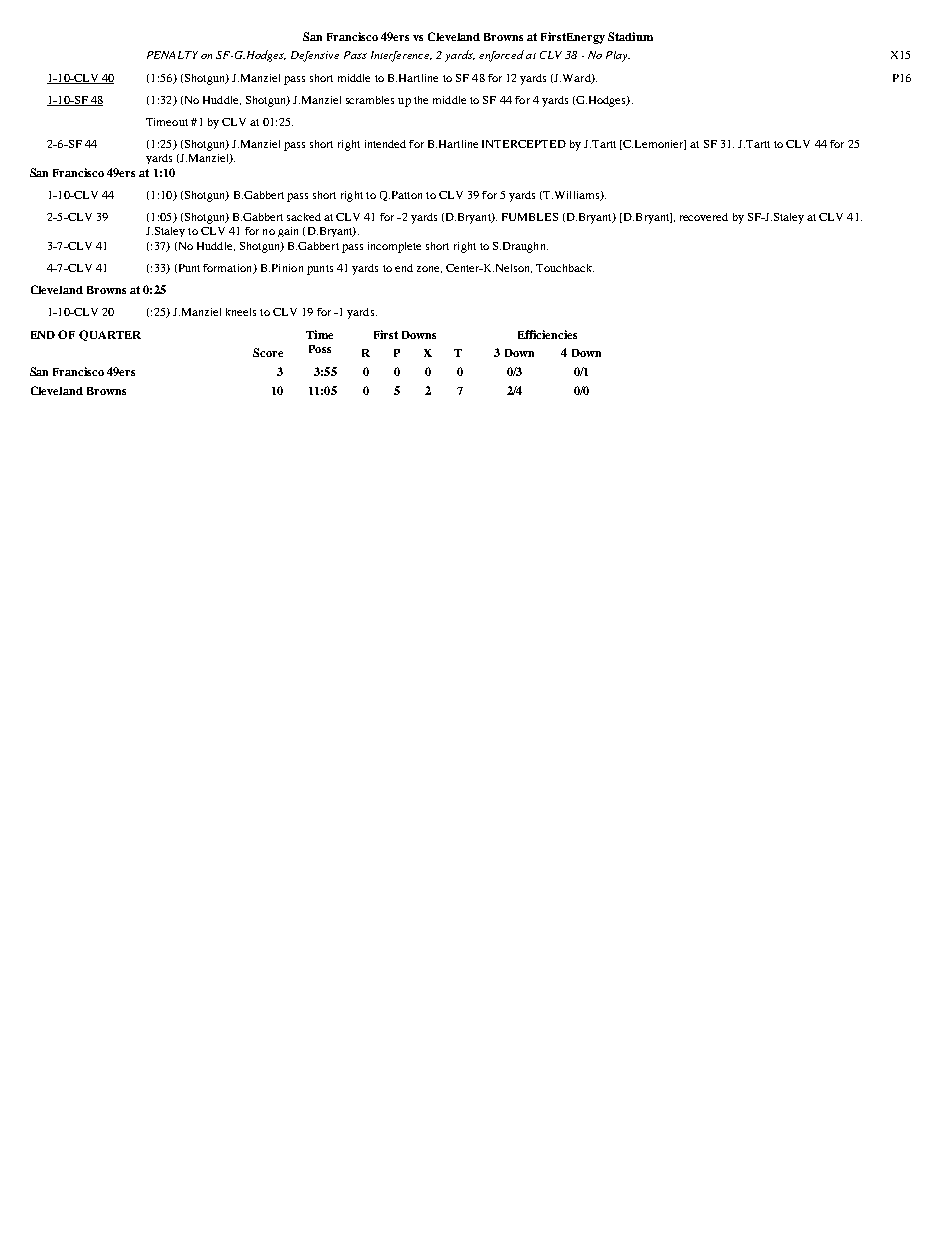 Image resolution: width=952 pixels, height=1233 pixels. What do you see at coordinates (172, 55) in the screenshot?
I see `PENALTY` at bounding box center [172, 55].
